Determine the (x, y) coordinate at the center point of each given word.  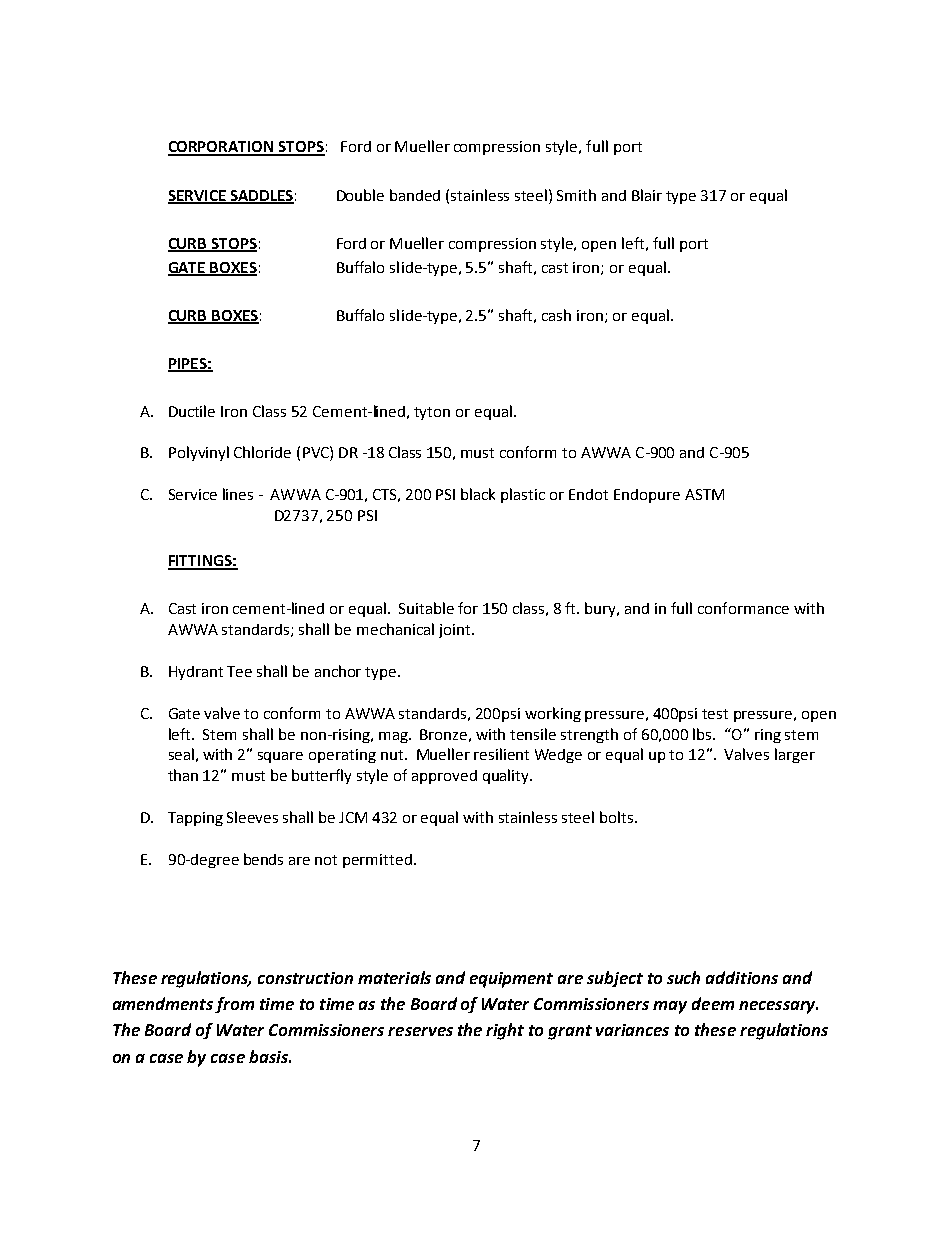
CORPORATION (222, 148)
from (234, 1005)
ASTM (704, 494)
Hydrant (196, 673)
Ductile (192, 411)
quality (507, 776)
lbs (704, 734)
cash (556, 315)
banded (415, 195)
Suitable (426, 608)
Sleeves (252, 817)
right (505, 1031)
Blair (647, 195)
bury (602, 609)
